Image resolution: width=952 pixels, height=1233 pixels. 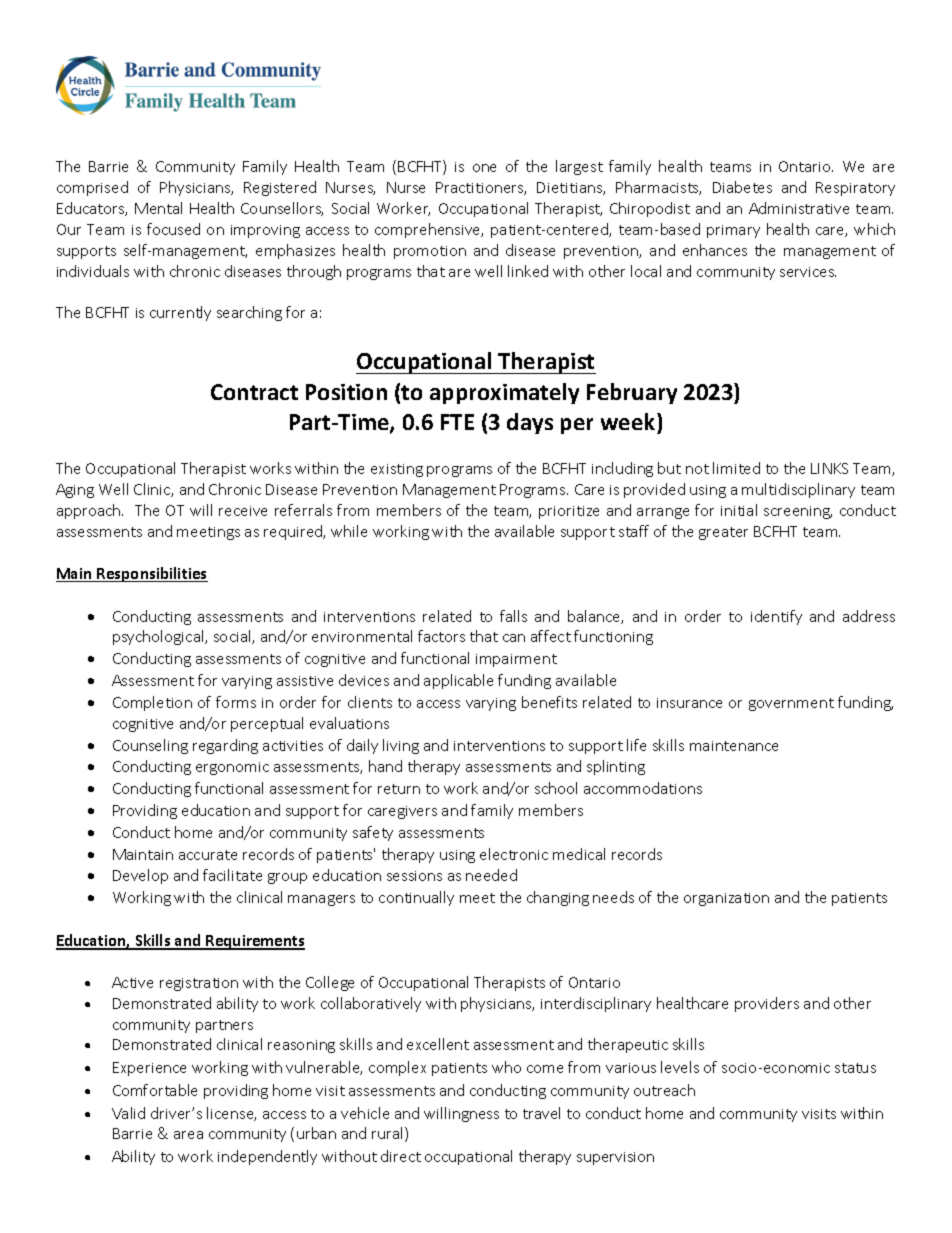 What do you see at coordinates (429, 230) in the screenshot?
I see `comprehensive` at bounding box center [429, 230].
